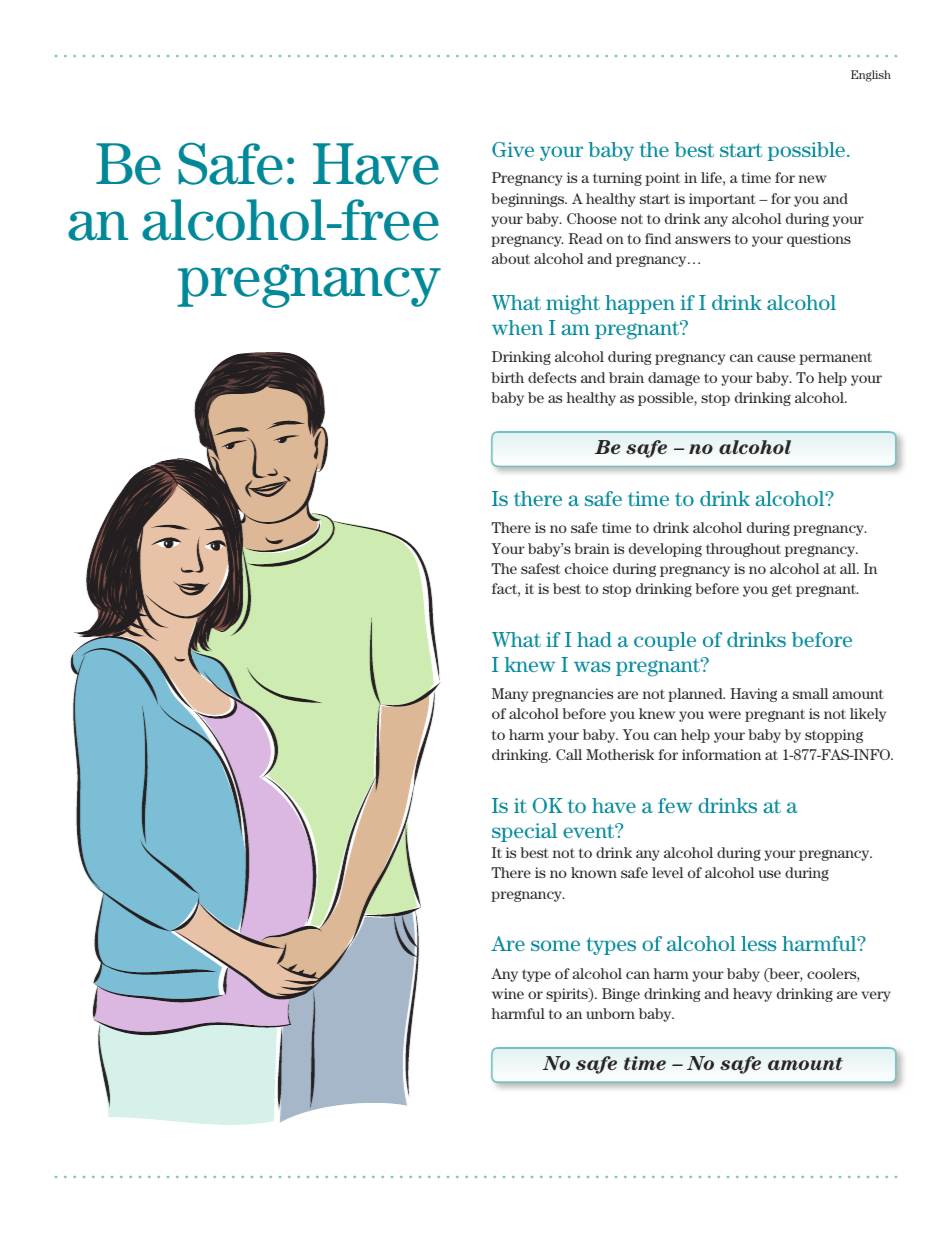  What do you see at coordinates (876, 996) in the image?
I see `very` at bounding box center [876, 996].
